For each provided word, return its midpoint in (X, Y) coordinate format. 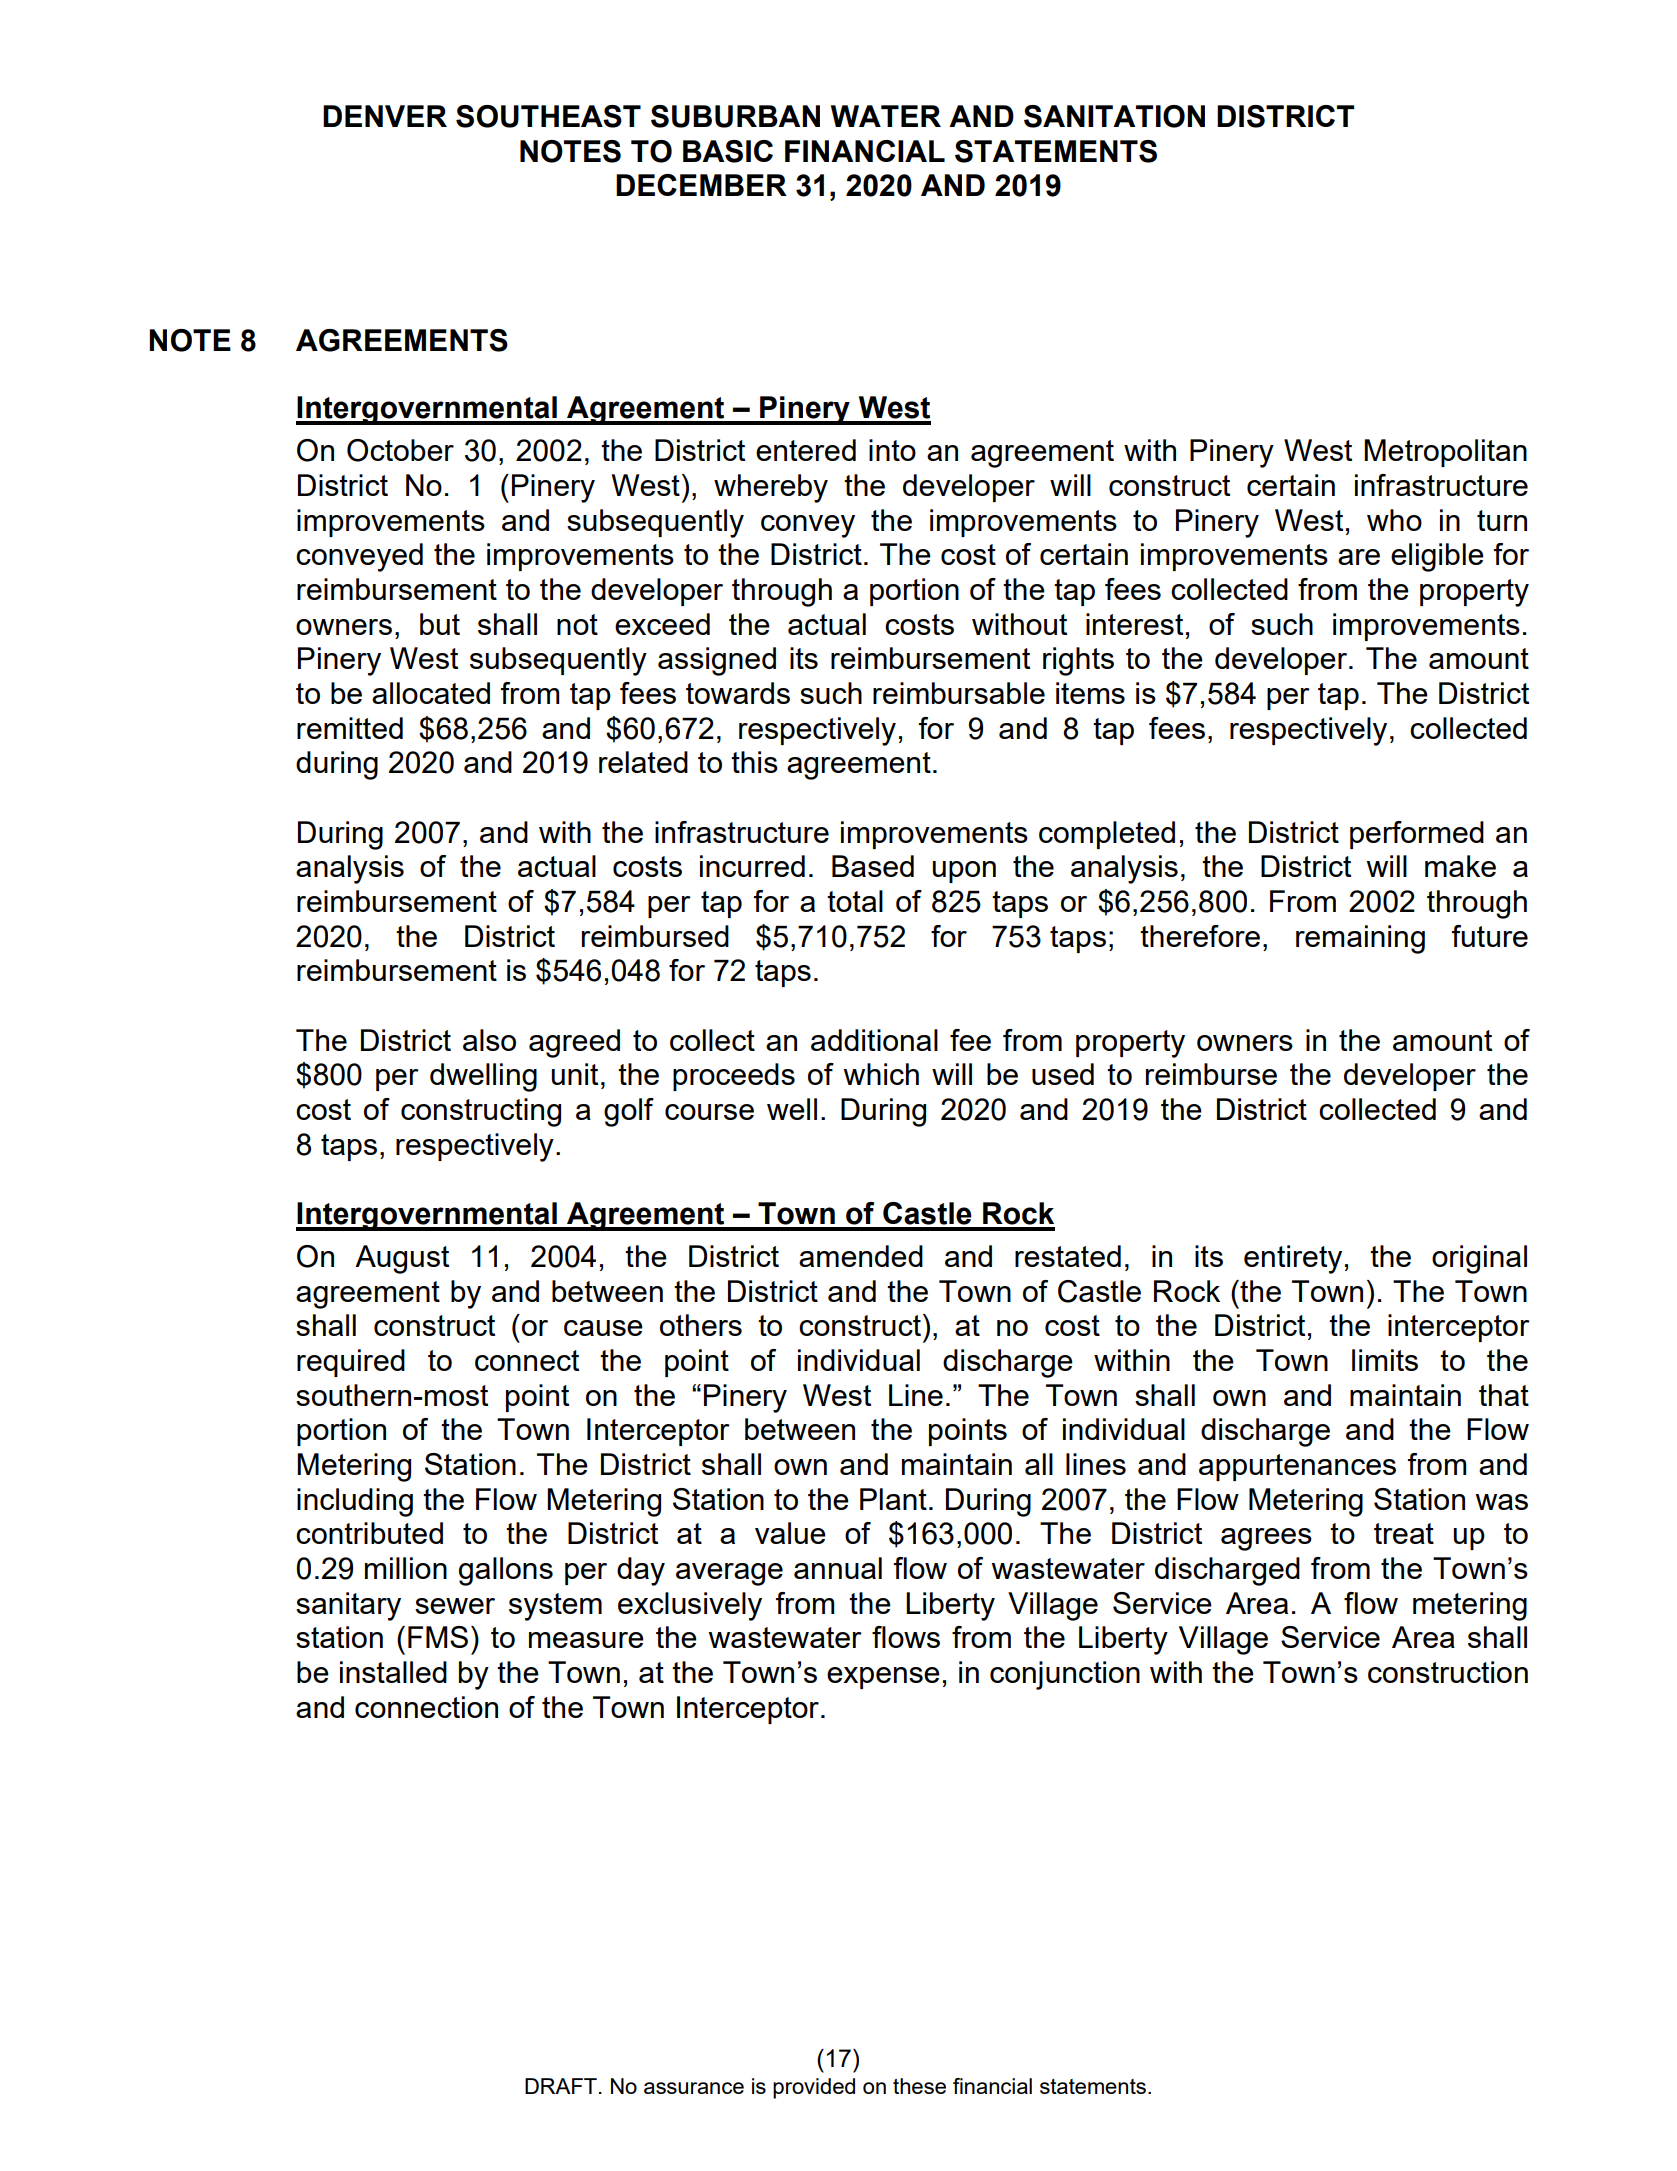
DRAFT (561, 2086)
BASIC (728, 151)
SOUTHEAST (548, 116)
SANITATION (1114, 116)
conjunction (1065, 1675)
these (919, 2086)
